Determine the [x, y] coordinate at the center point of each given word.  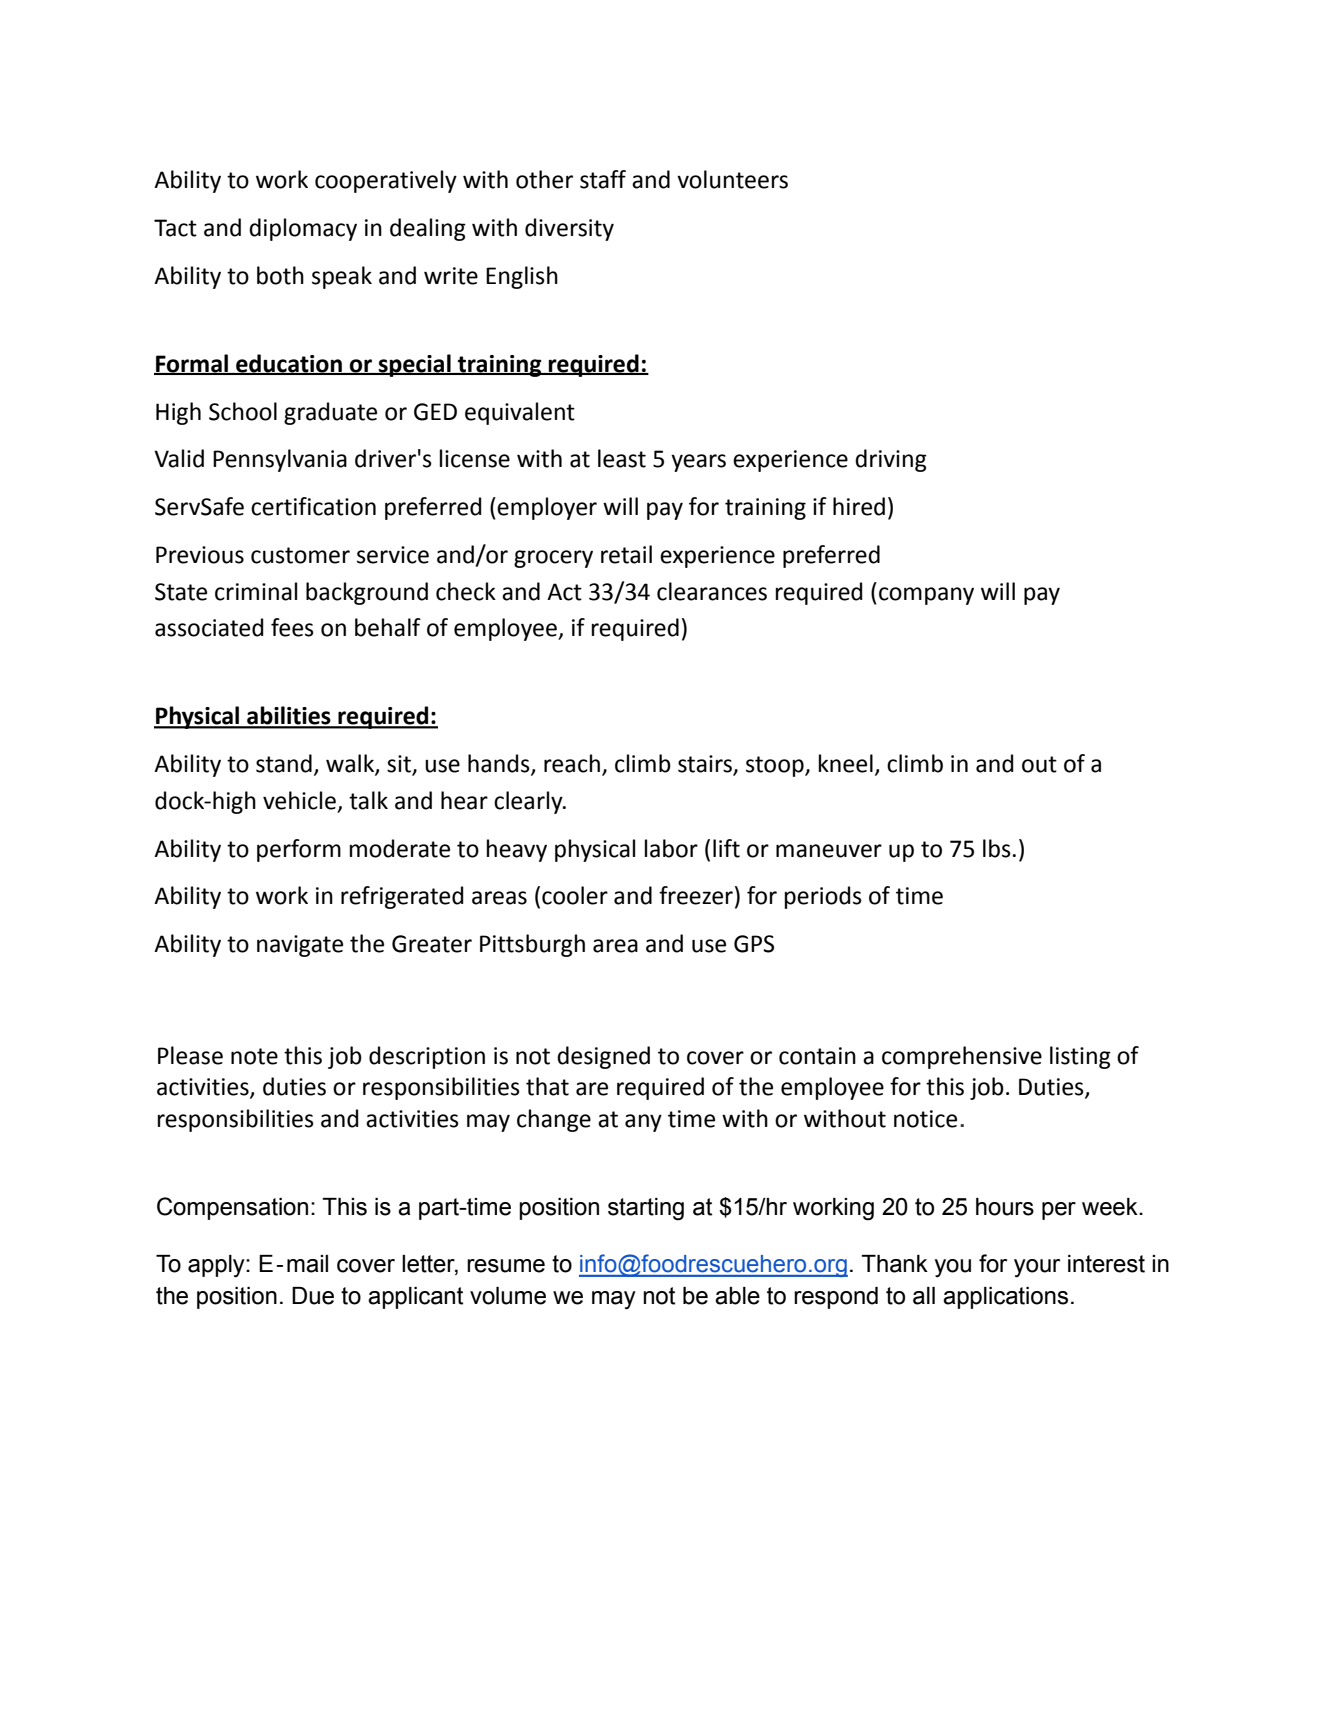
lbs [997, 848]
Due [313, 1296]
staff [603, 179]
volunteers [732, 179]
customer [300, 555]
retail [626, 554]
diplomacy [303, 229]
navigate [300, 946]
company [926, 596]
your [1037, 1268]
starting [646, 1209]
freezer [696, 895]
